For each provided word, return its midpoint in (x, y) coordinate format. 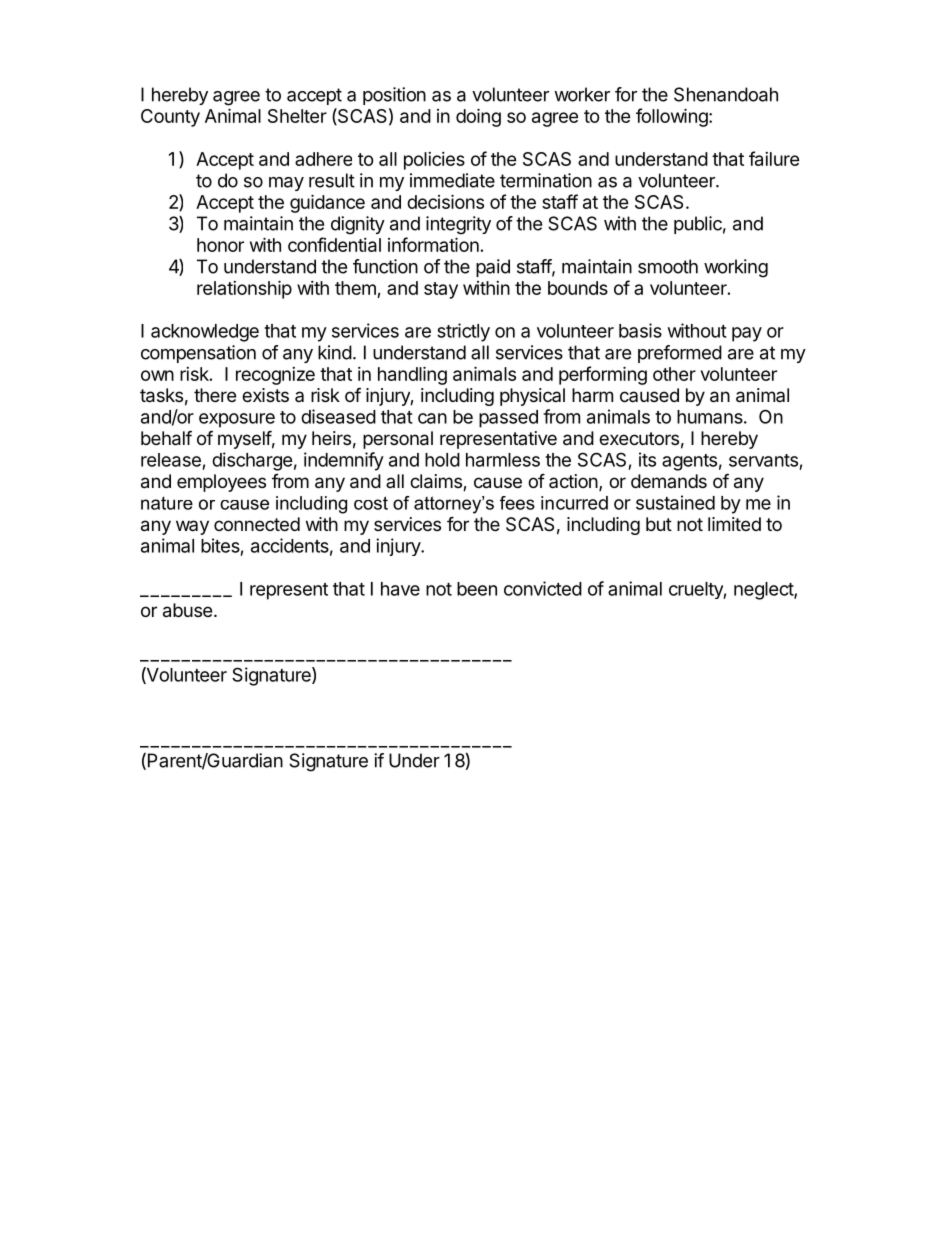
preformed (680, 354)
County (170, 118)
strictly (463, 332)
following (673, 117)
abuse (187, 610)
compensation (198, 354)
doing (478, 117)
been (477, 589)
